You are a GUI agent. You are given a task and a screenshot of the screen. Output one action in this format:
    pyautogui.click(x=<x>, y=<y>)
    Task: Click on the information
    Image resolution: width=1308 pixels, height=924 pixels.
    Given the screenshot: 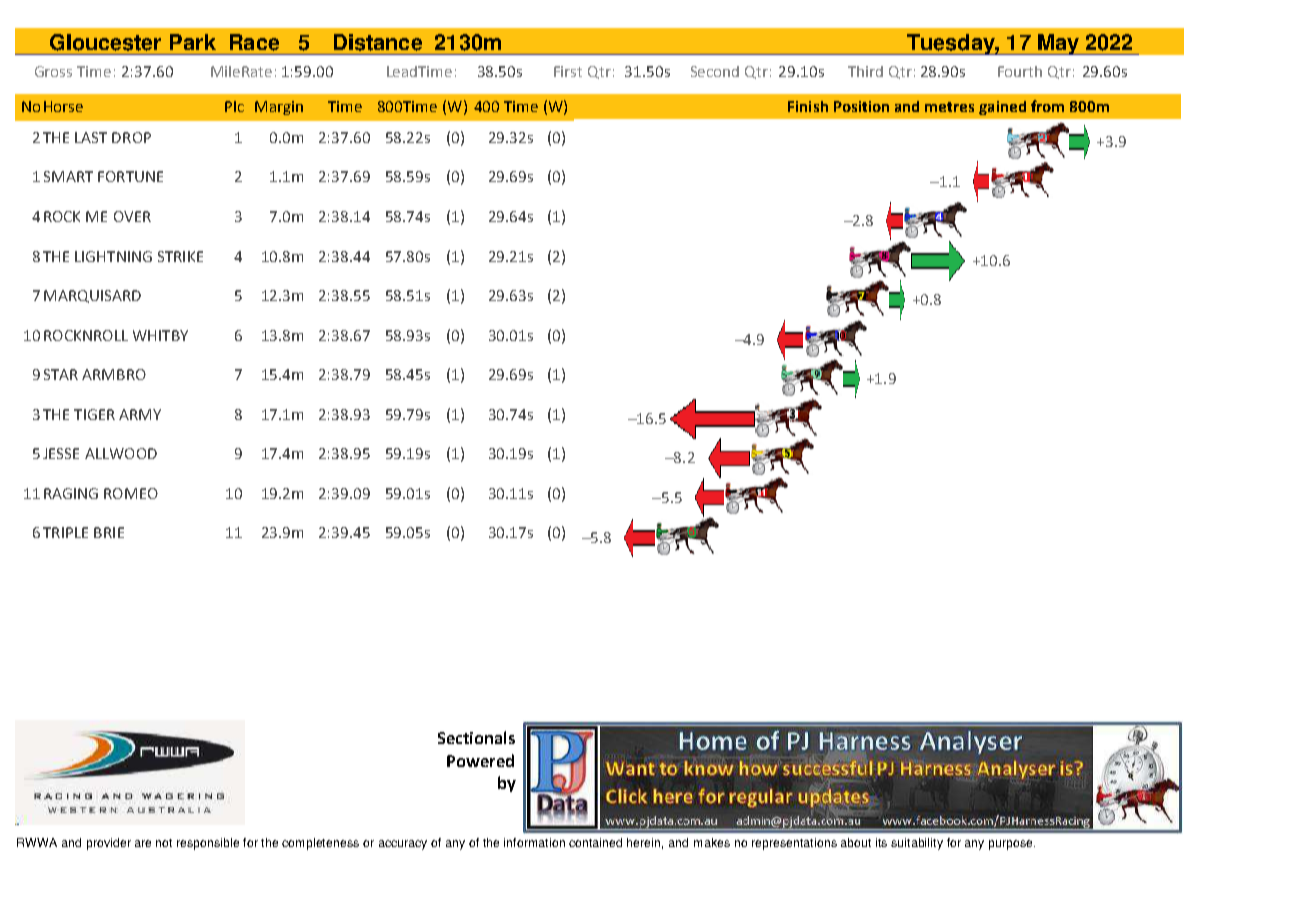 What is the action you would take?
    pyautogui.click(x=534, y=842)
